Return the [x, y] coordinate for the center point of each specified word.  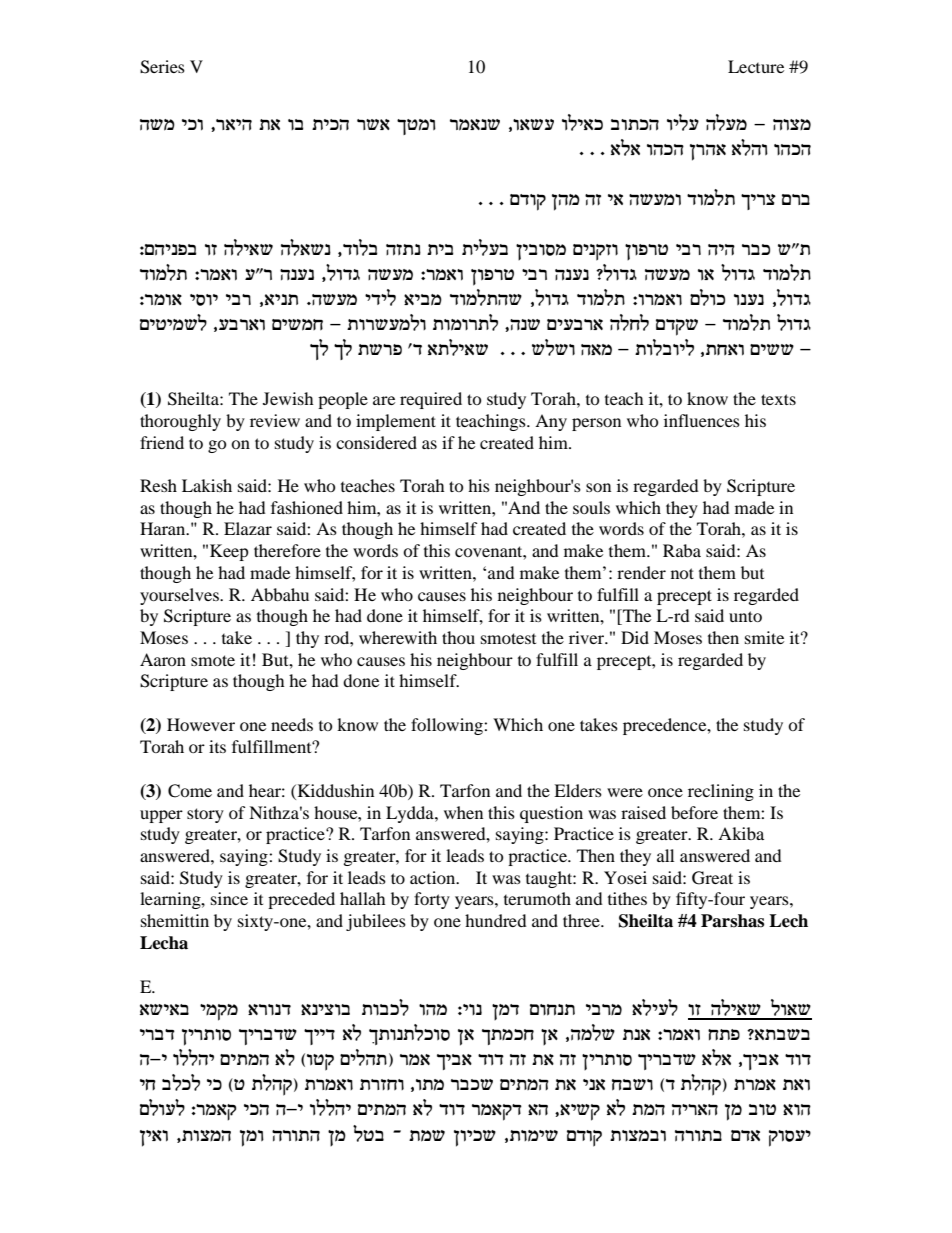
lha [368, 1133]
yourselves [180, 596]
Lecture [756, 66]
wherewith [398, 637]
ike [192, 125]
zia [440, 249]
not [682, 573]
